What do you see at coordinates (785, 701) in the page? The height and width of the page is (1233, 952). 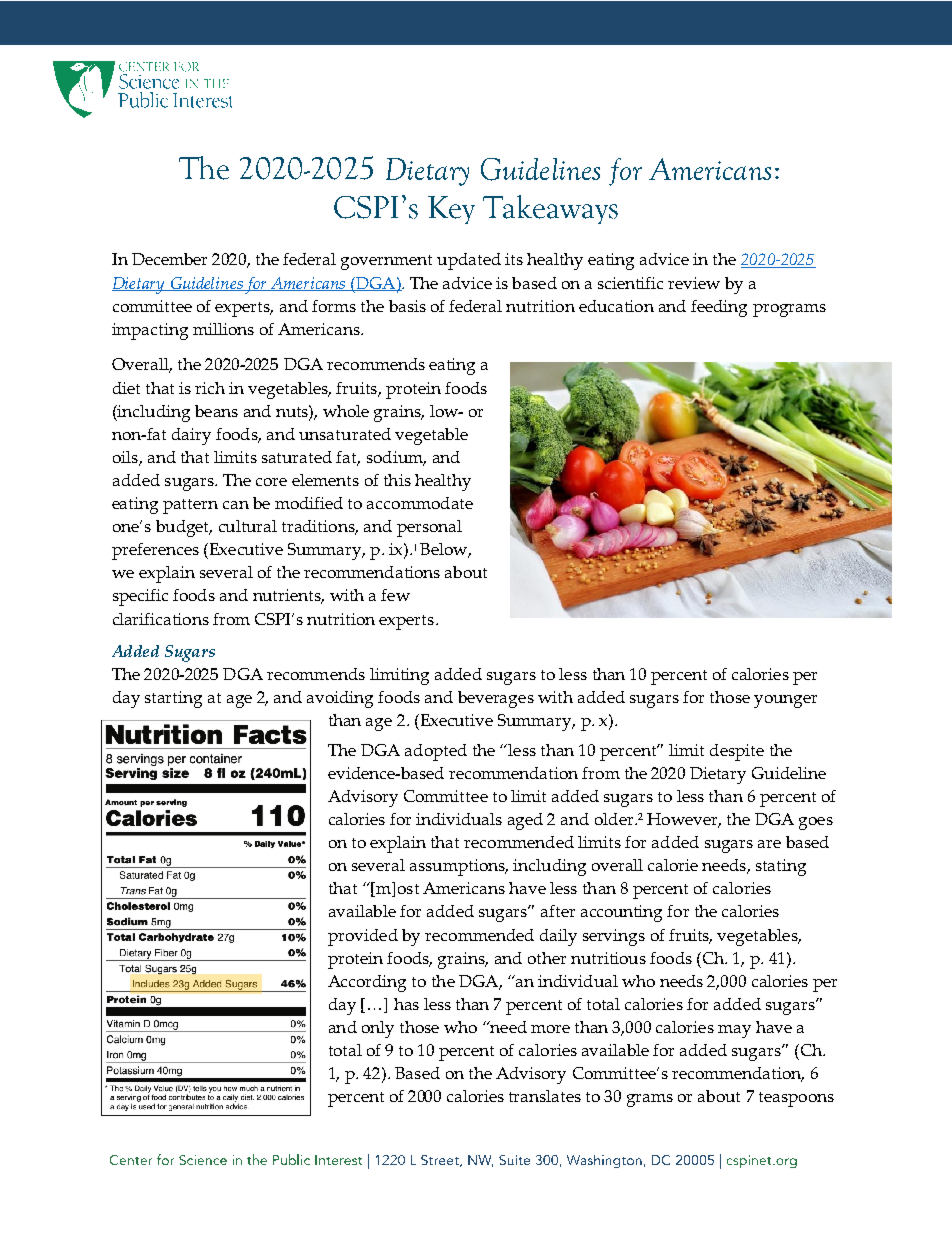 I see `younger` at bounding box center [785, 701].
